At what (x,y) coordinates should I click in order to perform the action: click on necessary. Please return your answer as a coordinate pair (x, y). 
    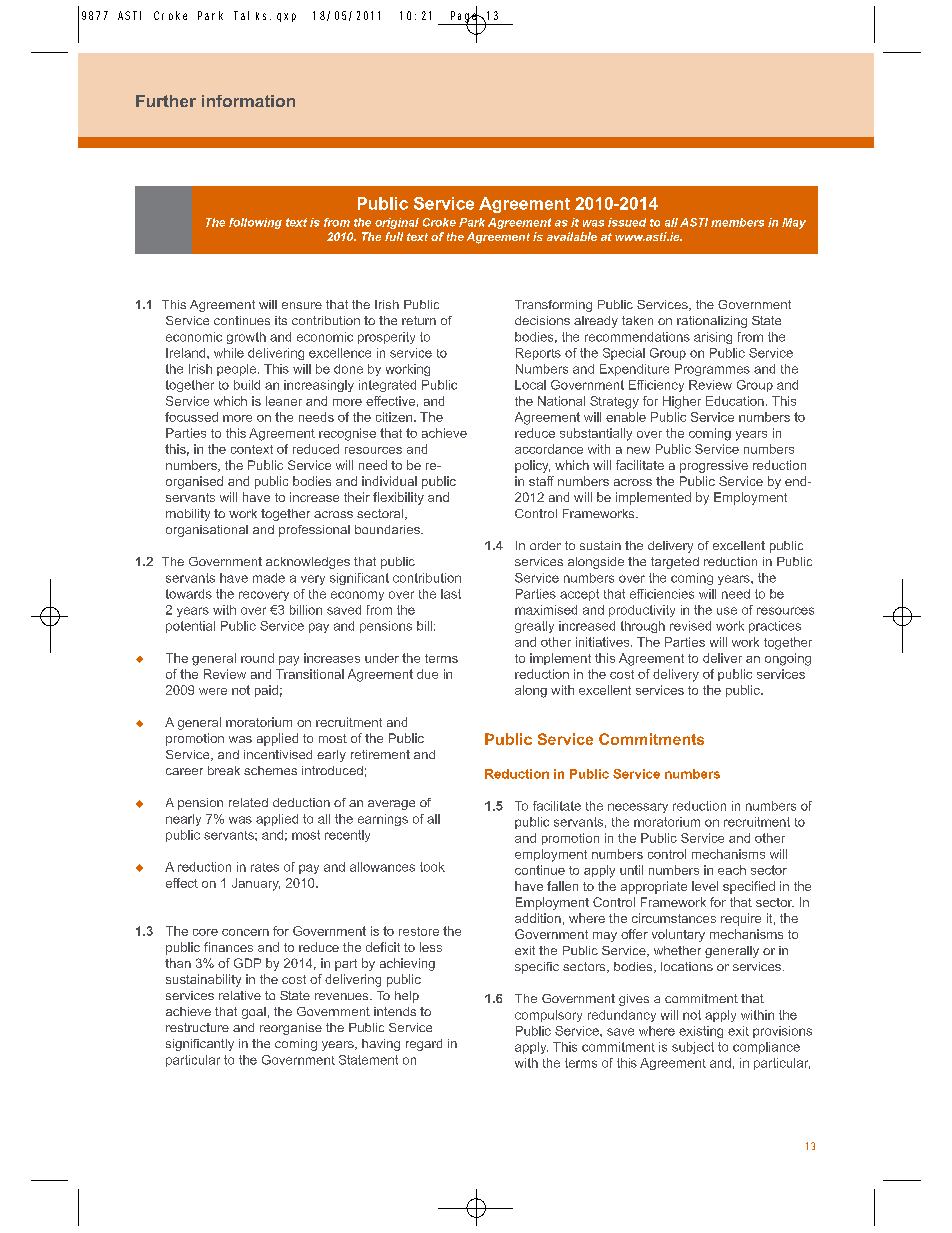
    Looking at the image, I should click on (638, 808).
